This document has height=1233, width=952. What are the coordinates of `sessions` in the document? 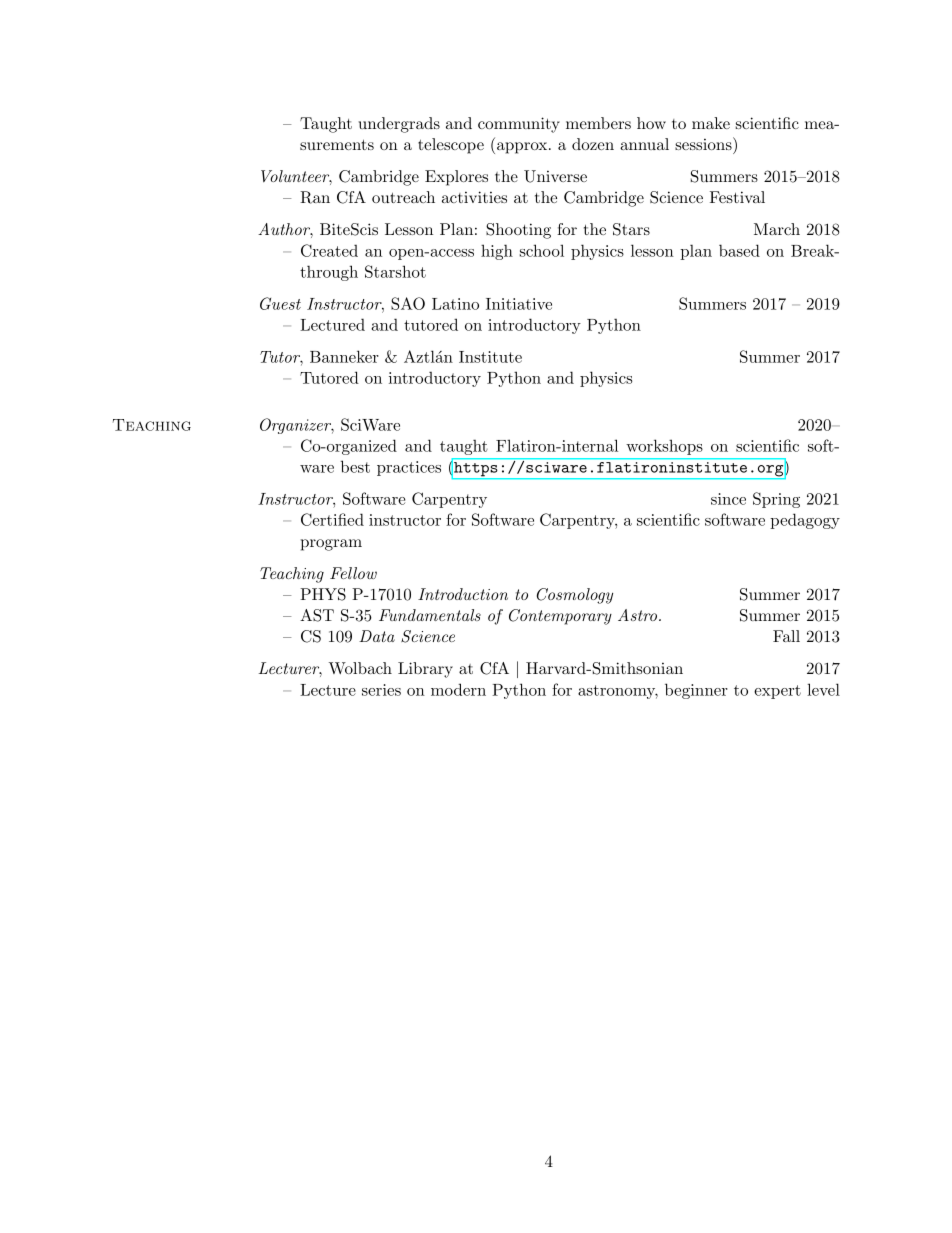 It's located at (704, 143).
